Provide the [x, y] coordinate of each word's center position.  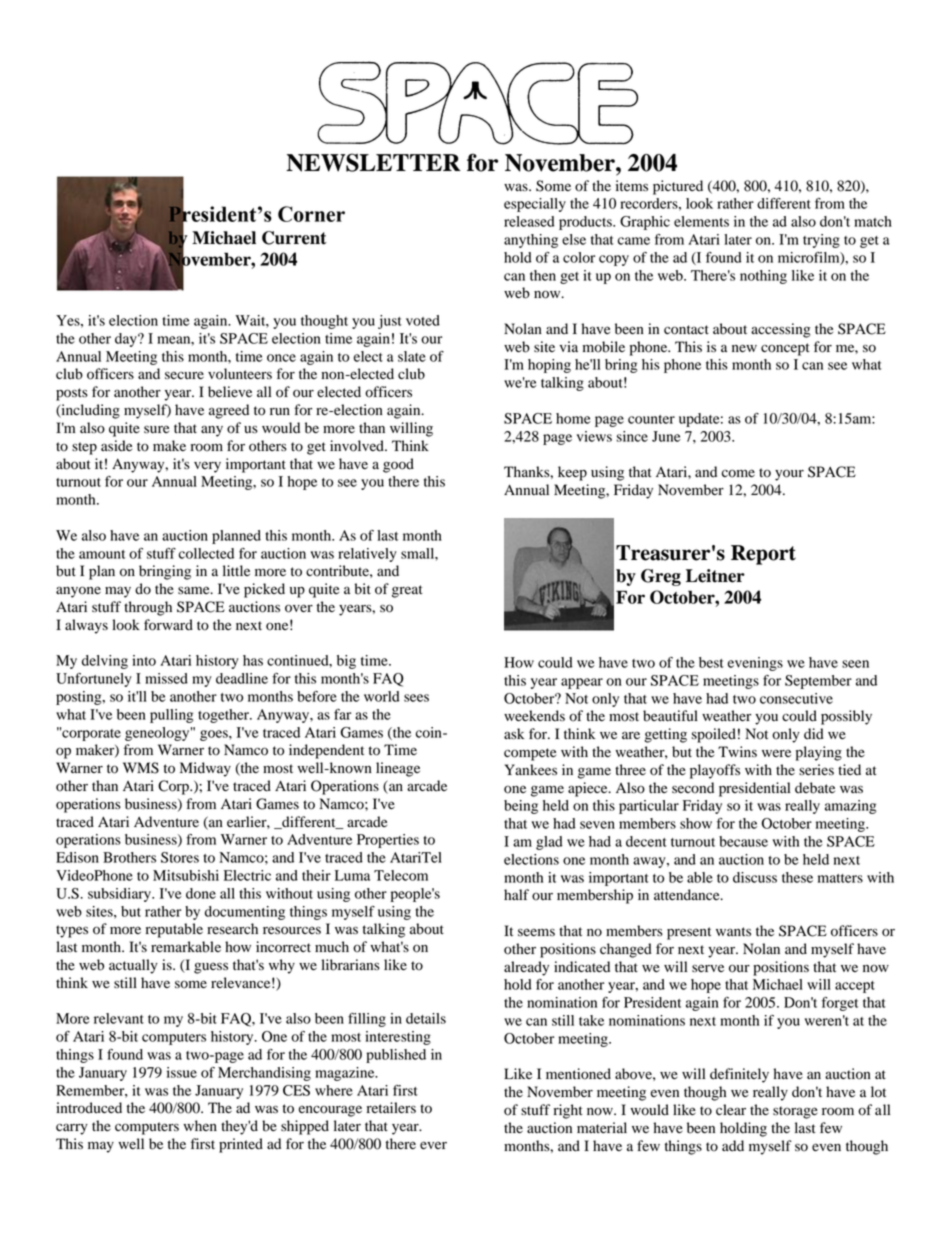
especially [535, 205]
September [818, 682]
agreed [229, 411]
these [797, 877]
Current [294, 238]
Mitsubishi [186, 875]
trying [821, 241]
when [200, 1125]
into [144, 660]
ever [433, 1145]
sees [416, 698]
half [516, 894]
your [789, 475]
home [573, 418]
